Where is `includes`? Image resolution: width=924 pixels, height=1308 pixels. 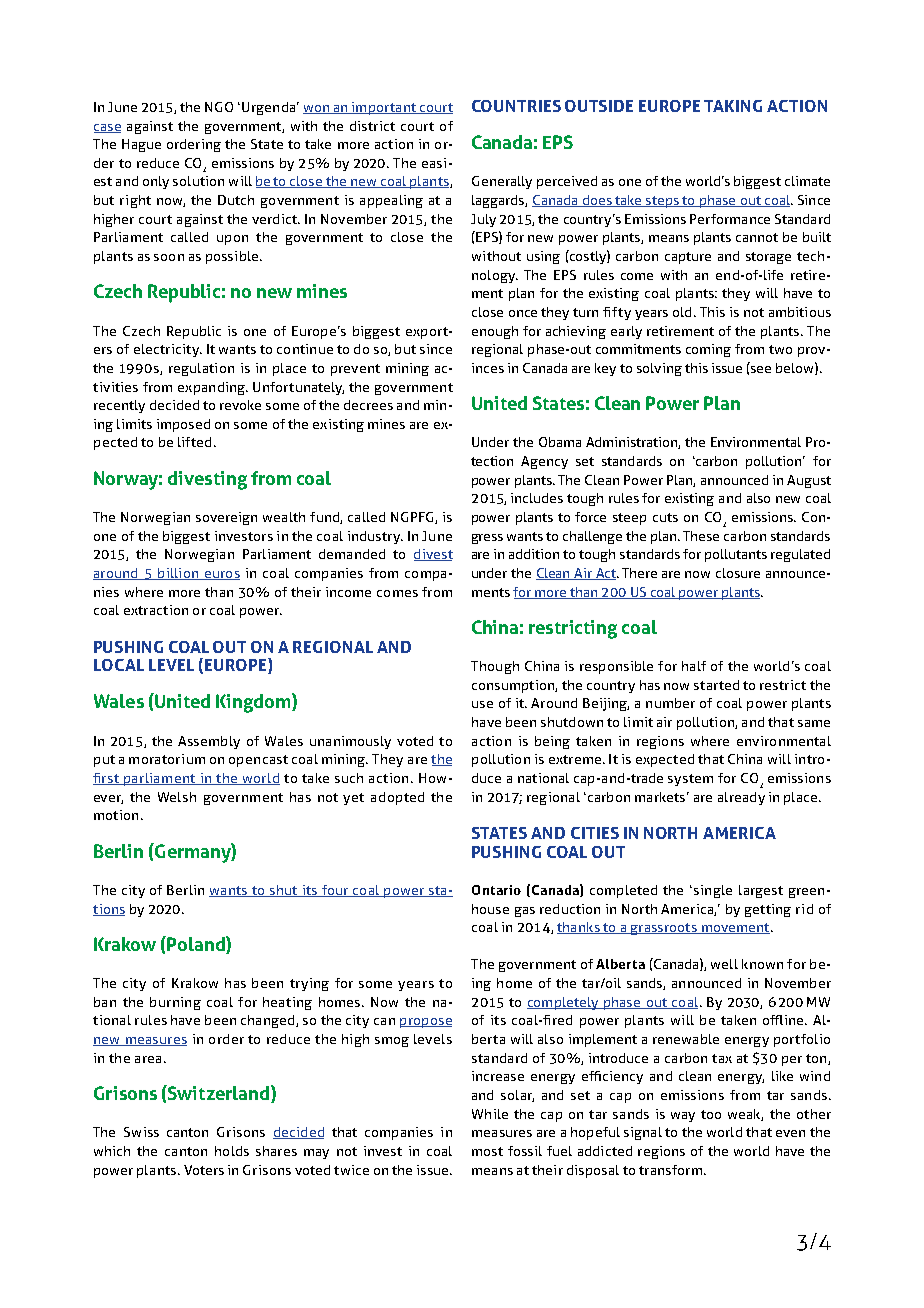 includes is located at coordinates (537, 498).
